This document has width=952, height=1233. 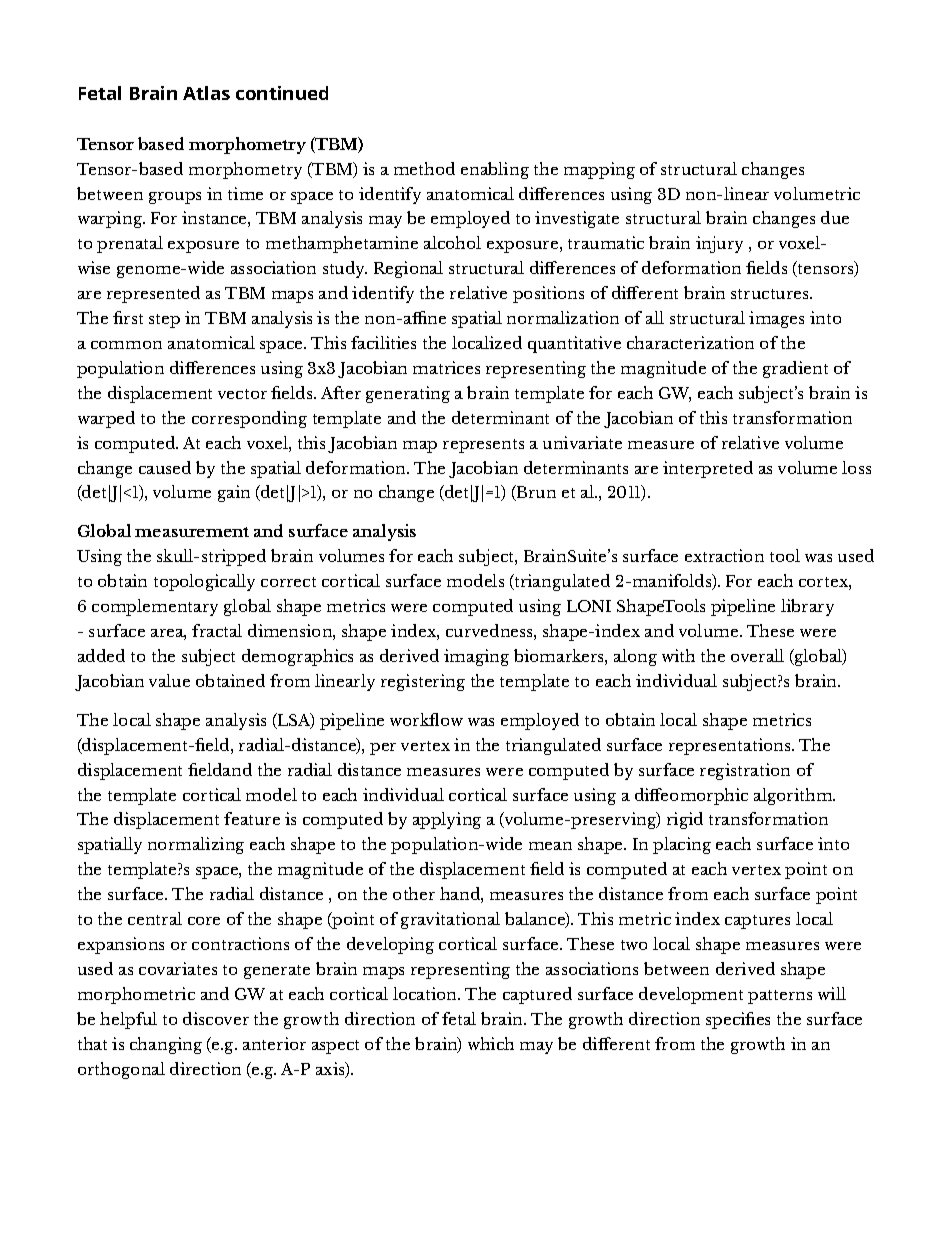 I want to click on which, so click(x=491, y=1043).
